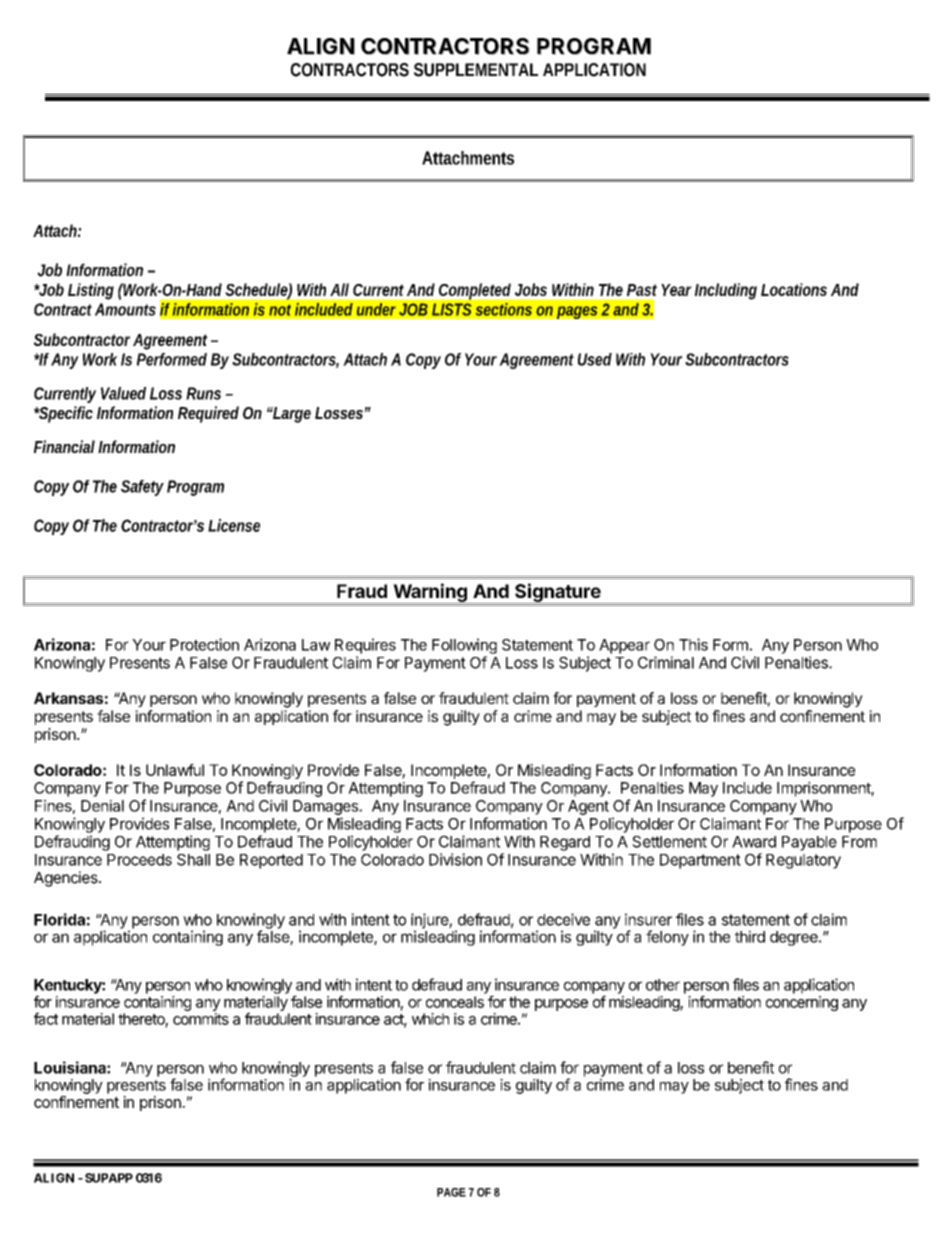 The height and width of the screenshot is (1233, 952). I want to click on Warning, so click(430, 593).
